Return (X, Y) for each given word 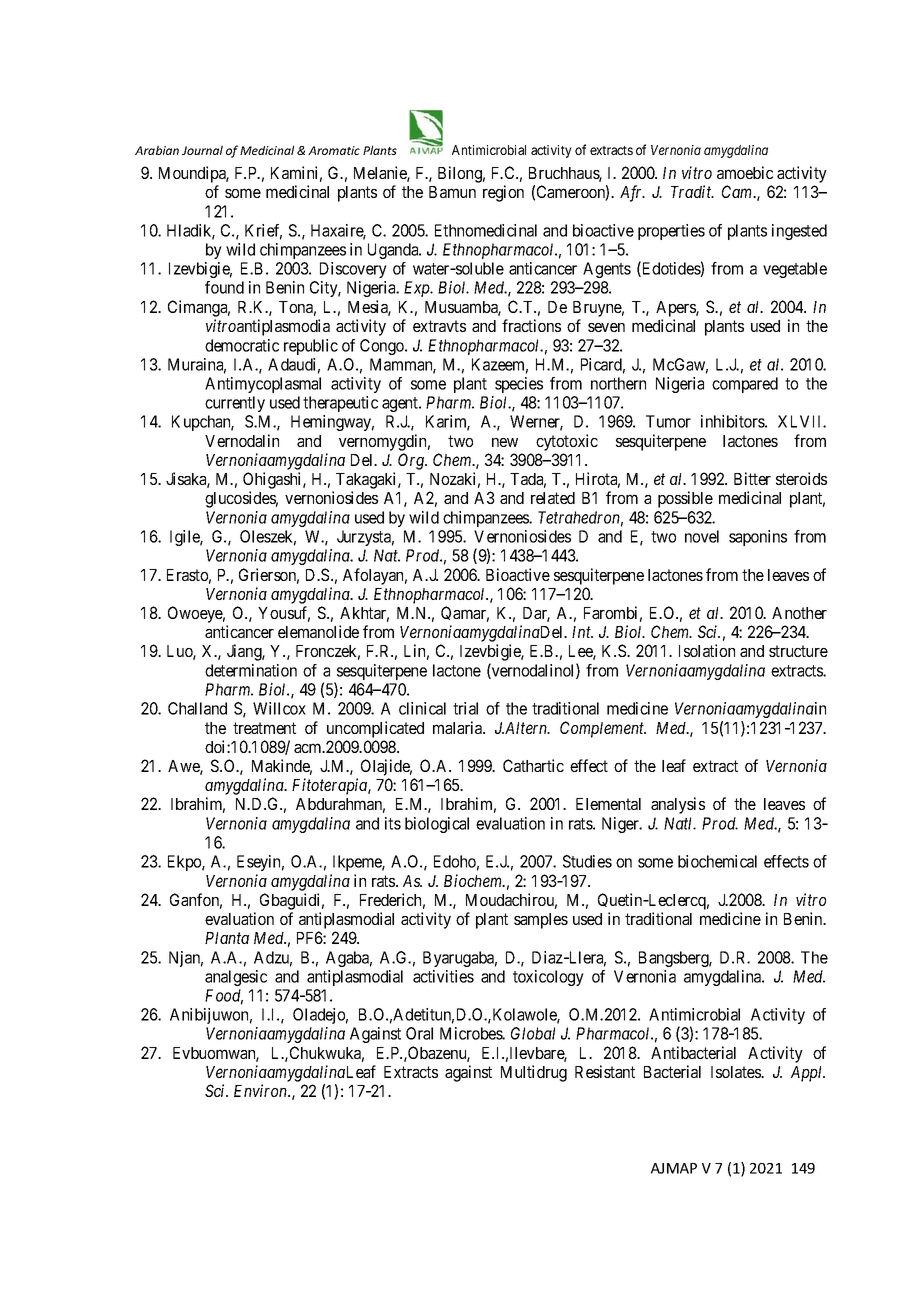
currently (235, 404)
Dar (536, 614)
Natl (680, 823)
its (393, 823)
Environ (262, 1090)
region (503, 193)
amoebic (745, 172)
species (519, 385)
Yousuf (284, 614)
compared (745, 385)
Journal (202, 150)
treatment (264, 728)
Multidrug (534, 1073)
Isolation (707, 650)
